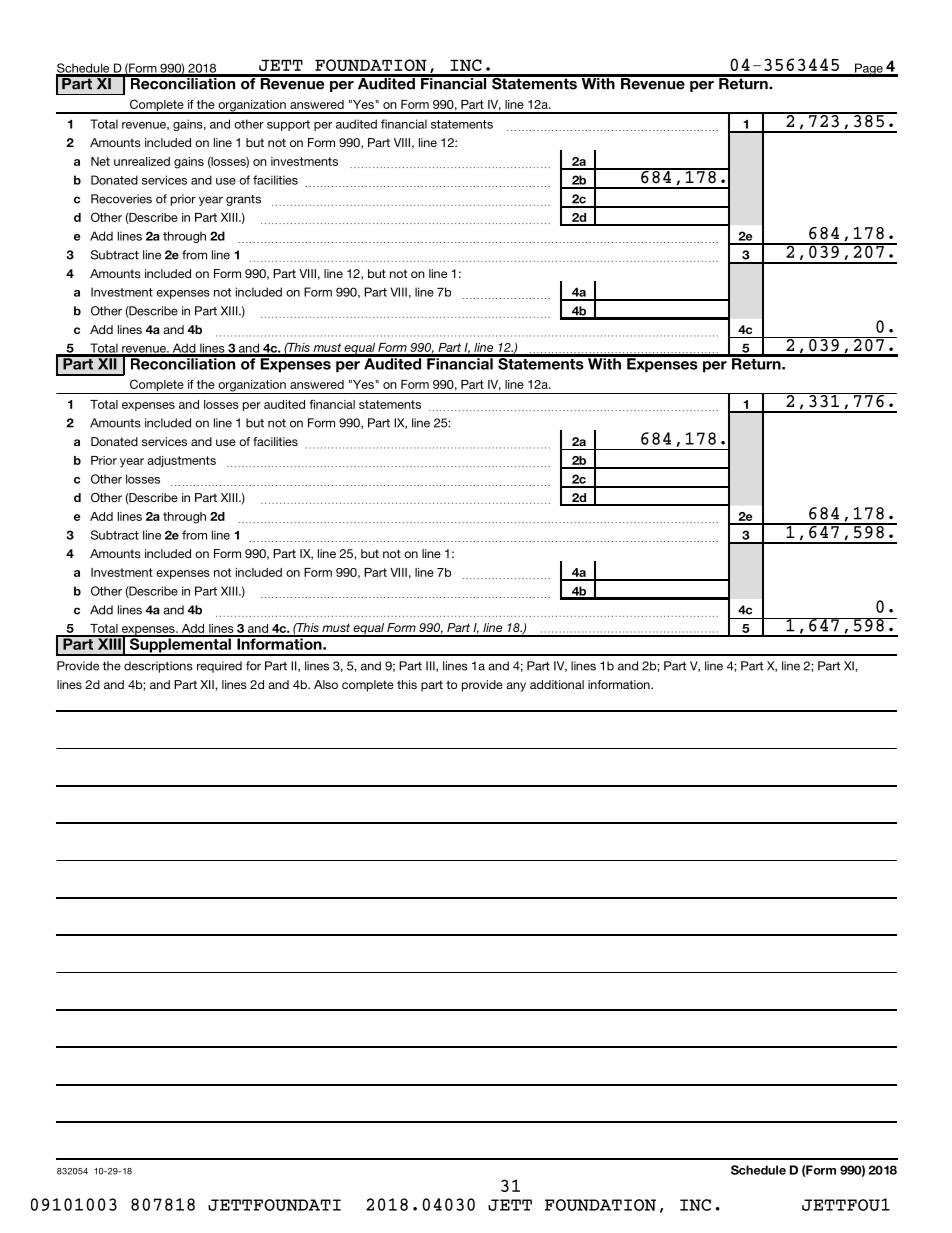  What do you see at coordinates (557, 684) in the page?
I see `additional` at bounding box center [557, 684].
